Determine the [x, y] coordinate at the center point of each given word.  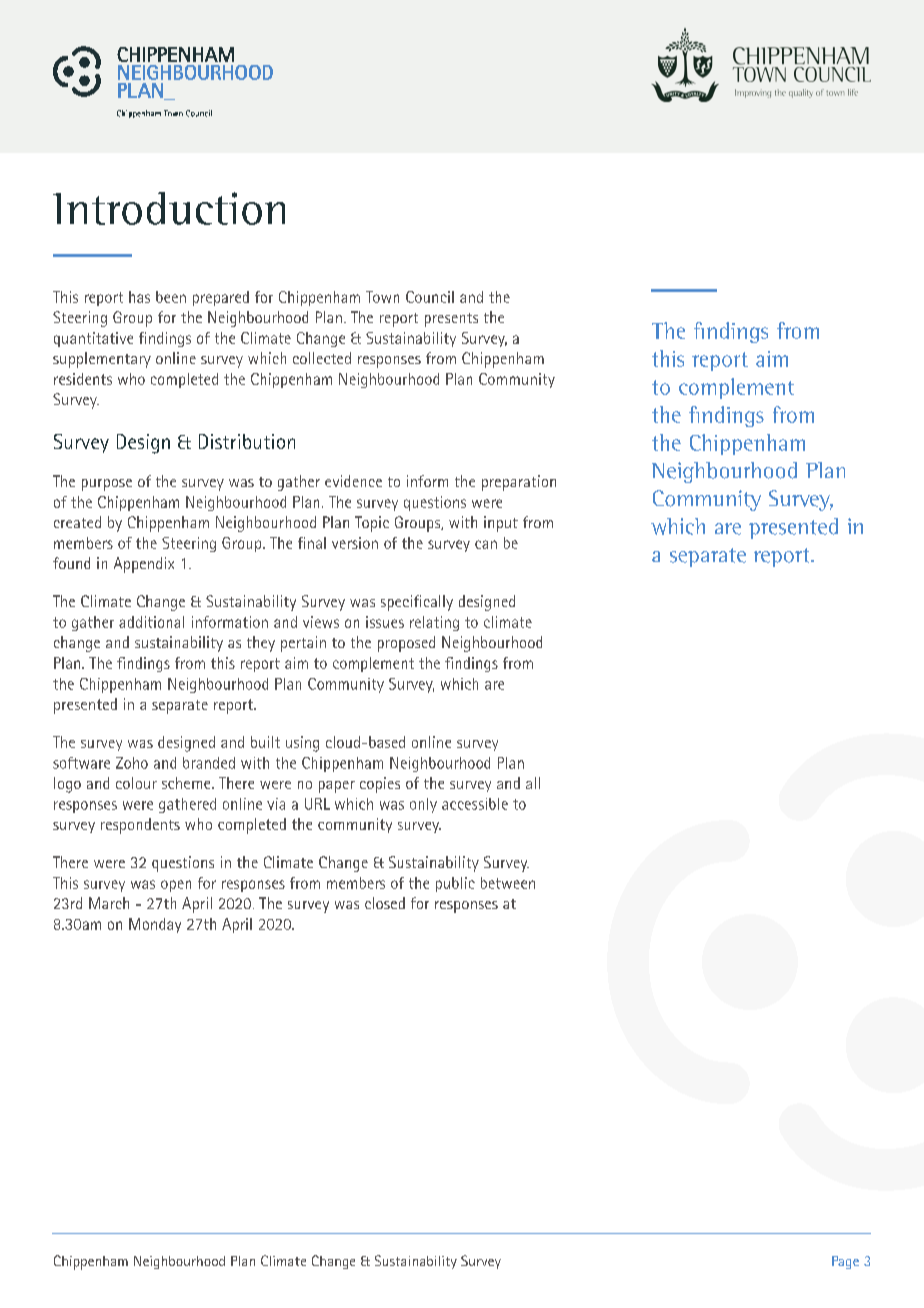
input [501, 524]
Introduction [169, 208]
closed [385, 903]
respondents [140, 826]
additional [151, 622]
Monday [155, 925]
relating [434, 623]
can [486, 544]
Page [845, 1262]
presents [451, 320]
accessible [475, 804]
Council [430, 297]
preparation [519, 483]
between [508, 883]
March [109, 903]
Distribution [247, 441]
